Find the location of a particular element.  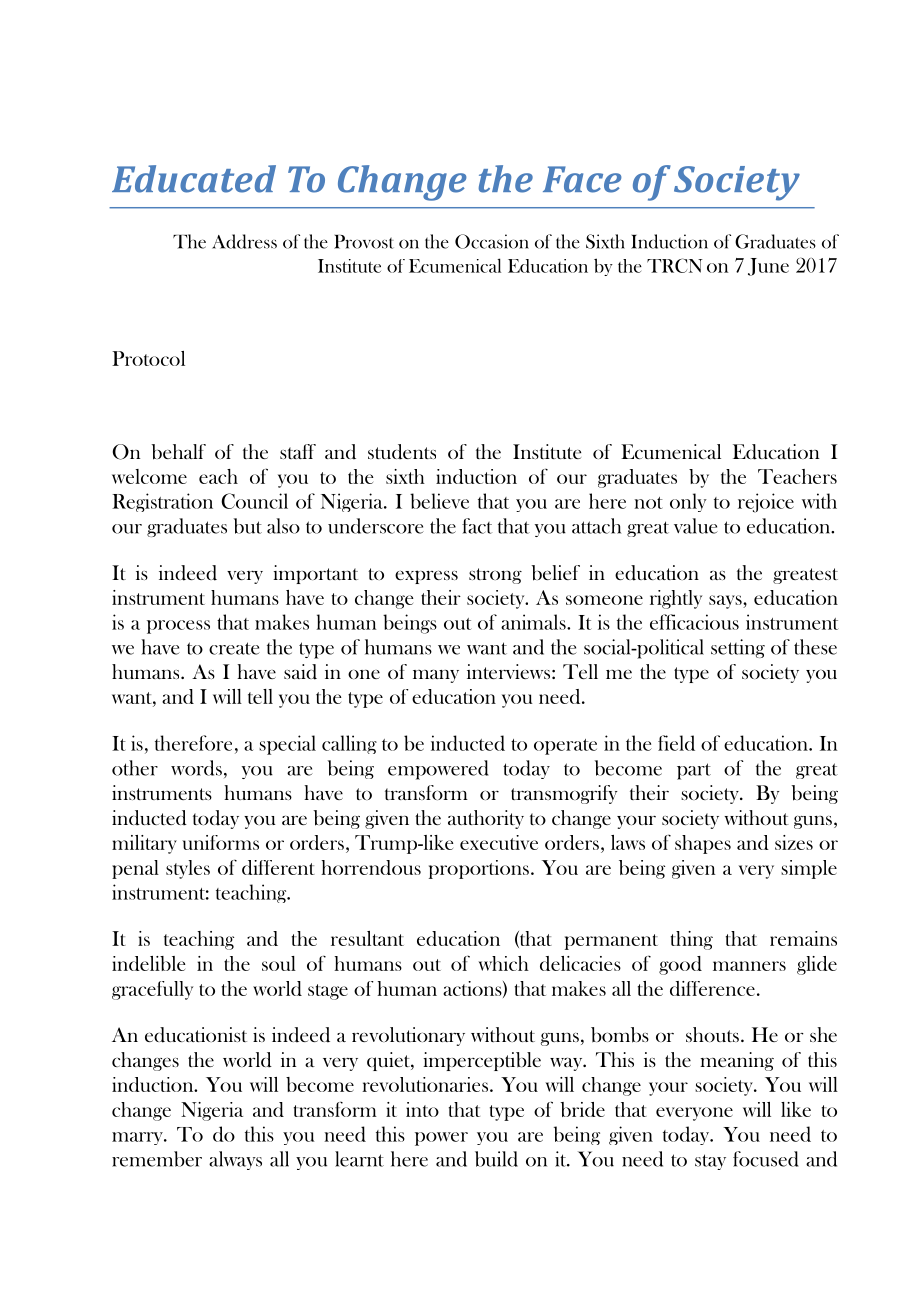

build is located at coordinates (496, 1159).
